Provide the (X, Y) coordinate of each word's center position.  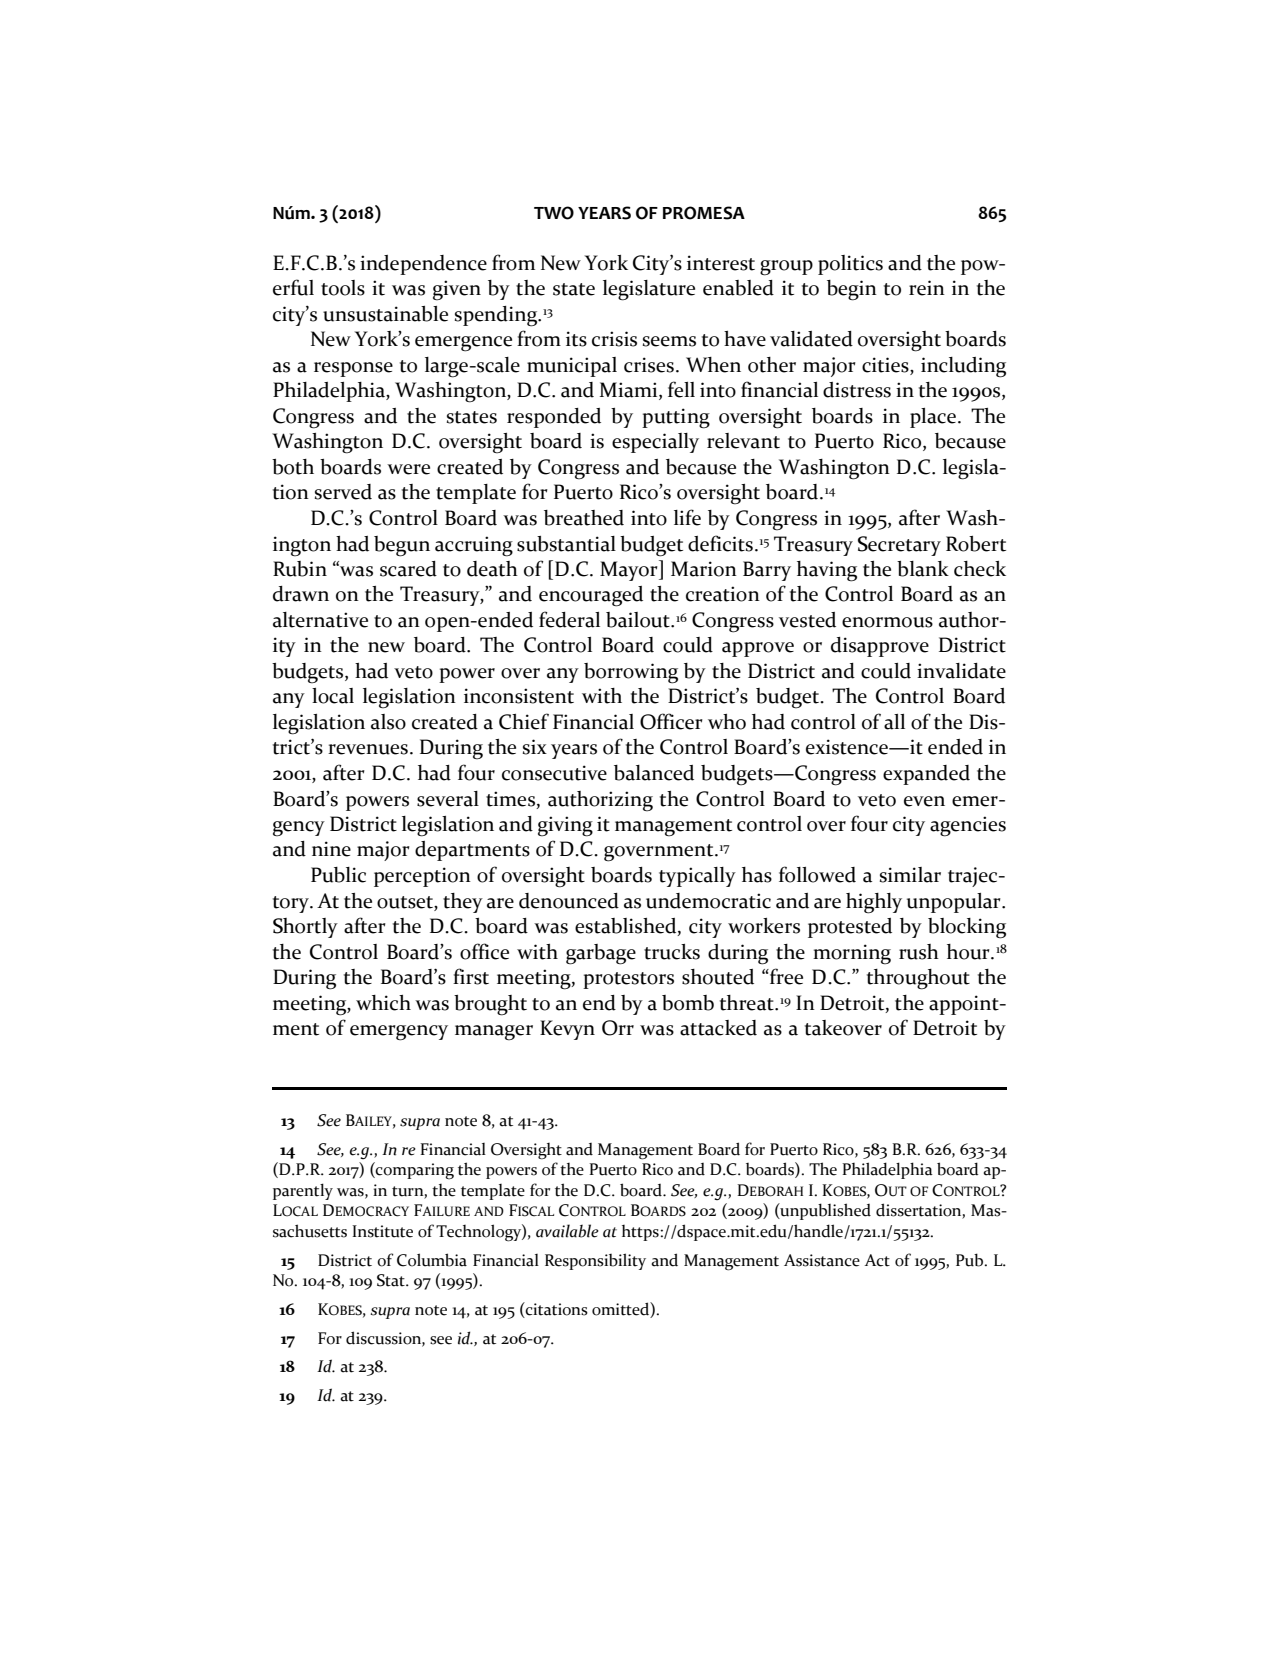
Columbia (432, 1260)
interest (721, 263)
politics (850, 265)
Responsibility (595, 1261)
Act (877, 1260)
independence (423, 265)
